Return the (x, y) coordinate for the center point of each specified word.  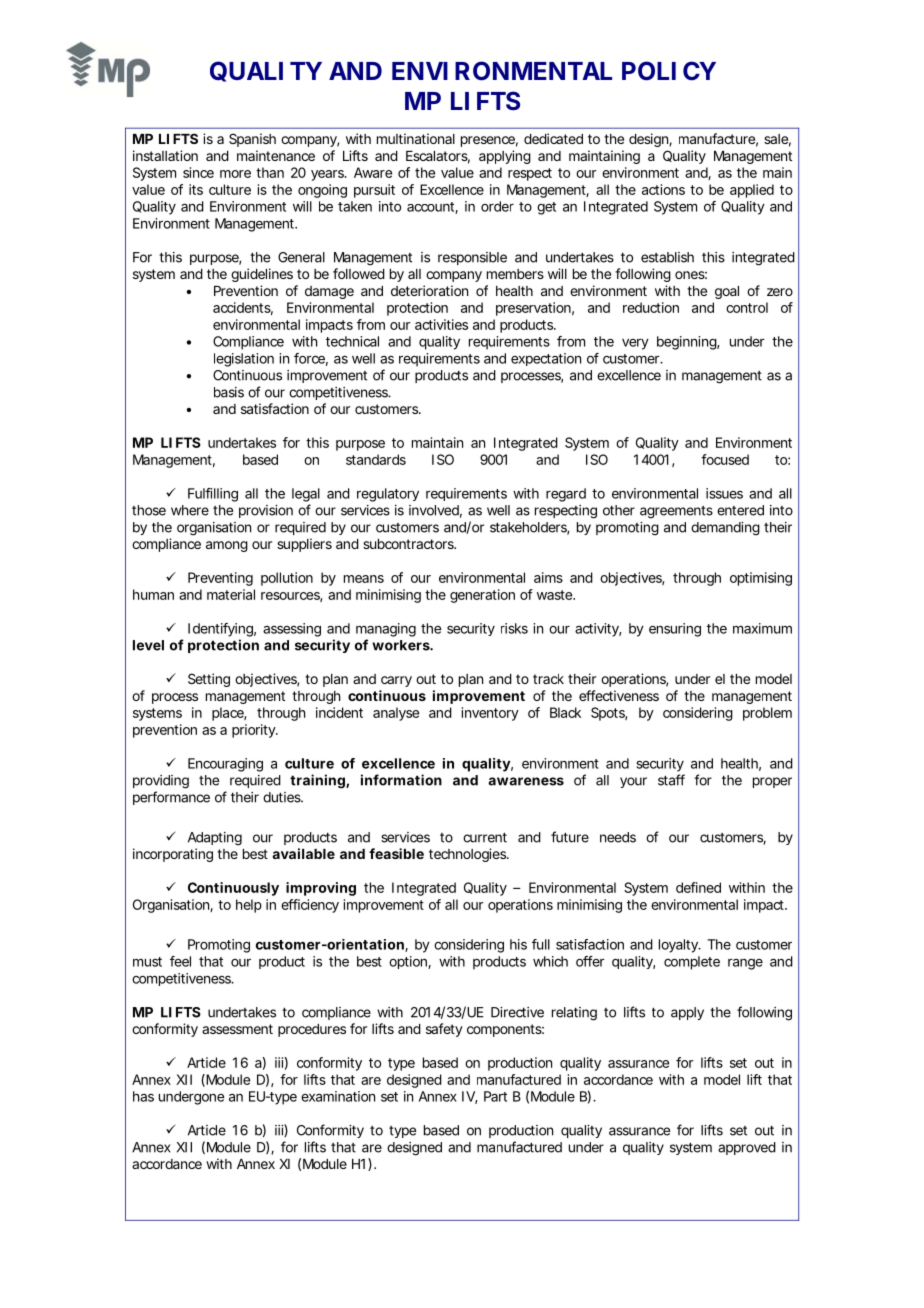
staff (671, 780)
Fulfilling (213, 495)
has (143, 1096)
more (235, 174)
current (485, 837)
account (432, 208)
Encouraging (225, 765)
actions (663, 189)
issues (724, 493)
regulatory (388, 495)
